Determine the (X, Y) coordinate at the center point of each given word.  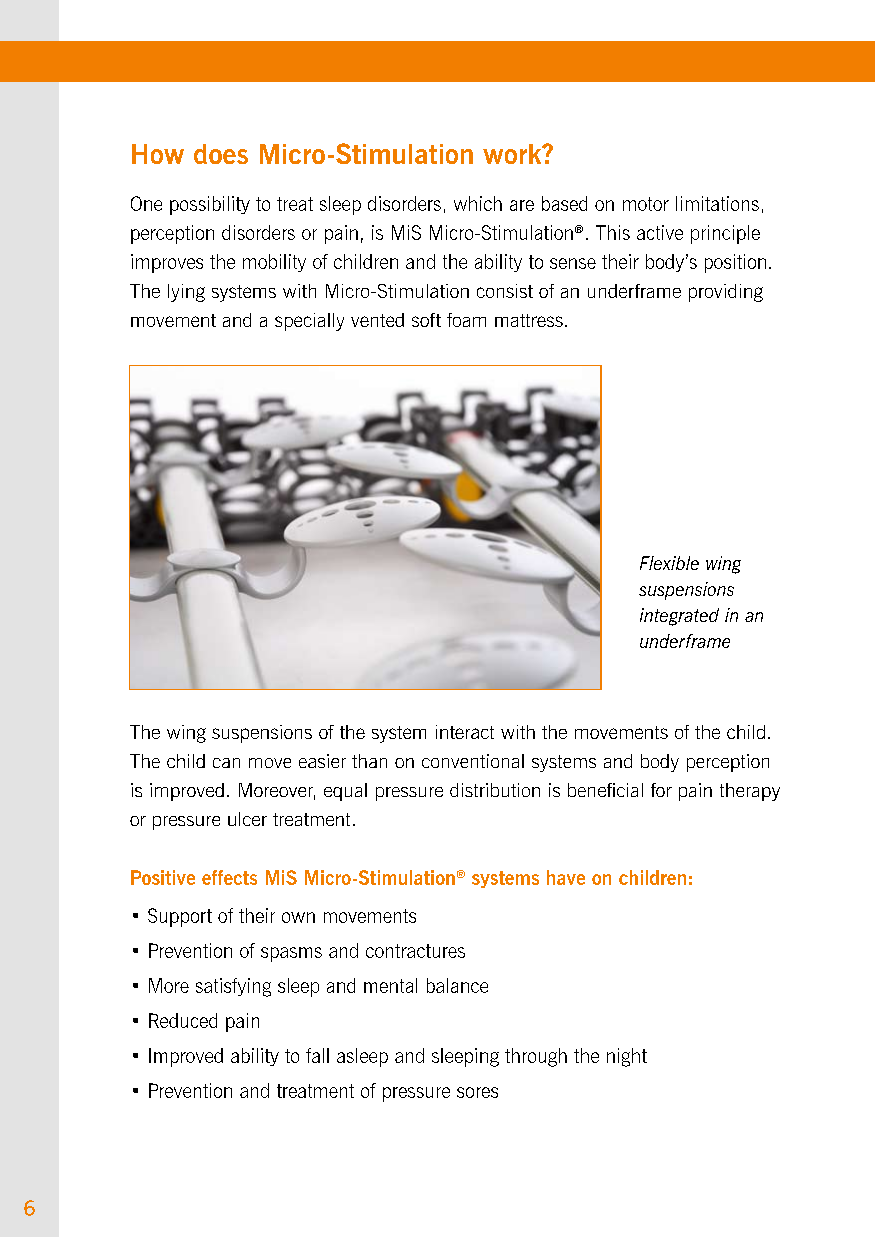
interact (465, 732)
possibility (210, 205)
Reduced (183, 1020)
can (226, 763)
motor (646, 204)
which (478, 203)
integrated (679, 617)
